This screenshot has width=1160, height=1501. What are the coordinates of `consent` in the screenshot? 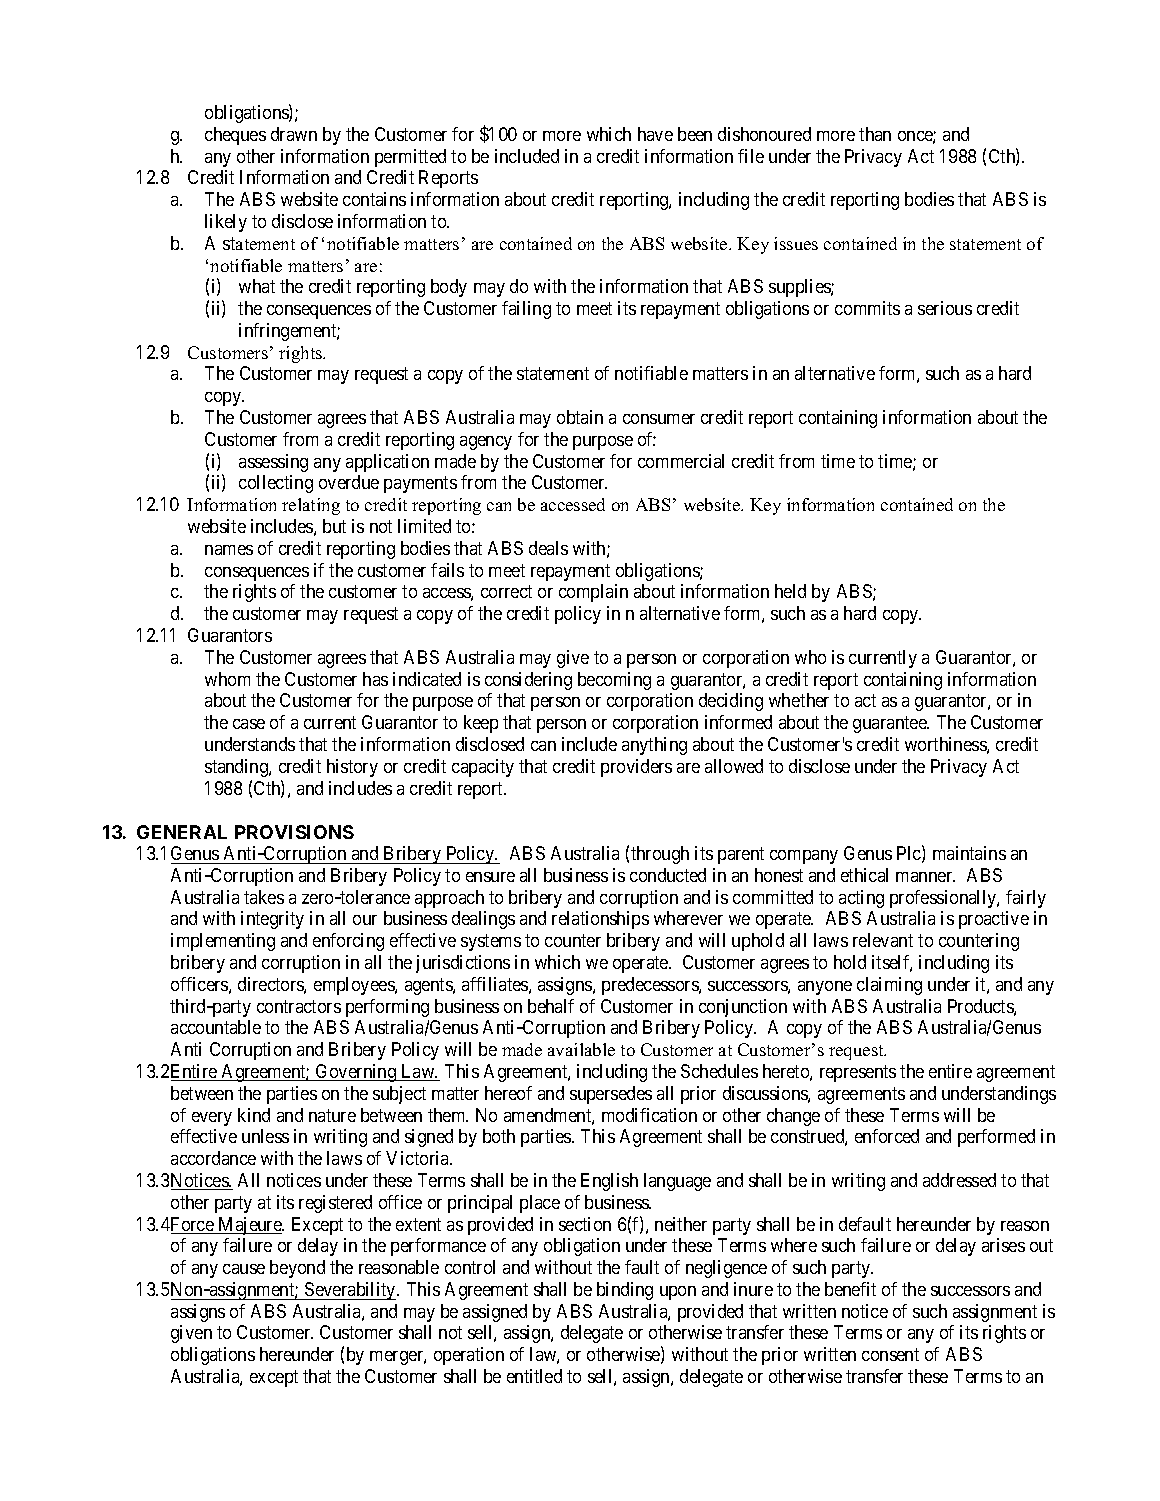 It's located at (890, 1354).
